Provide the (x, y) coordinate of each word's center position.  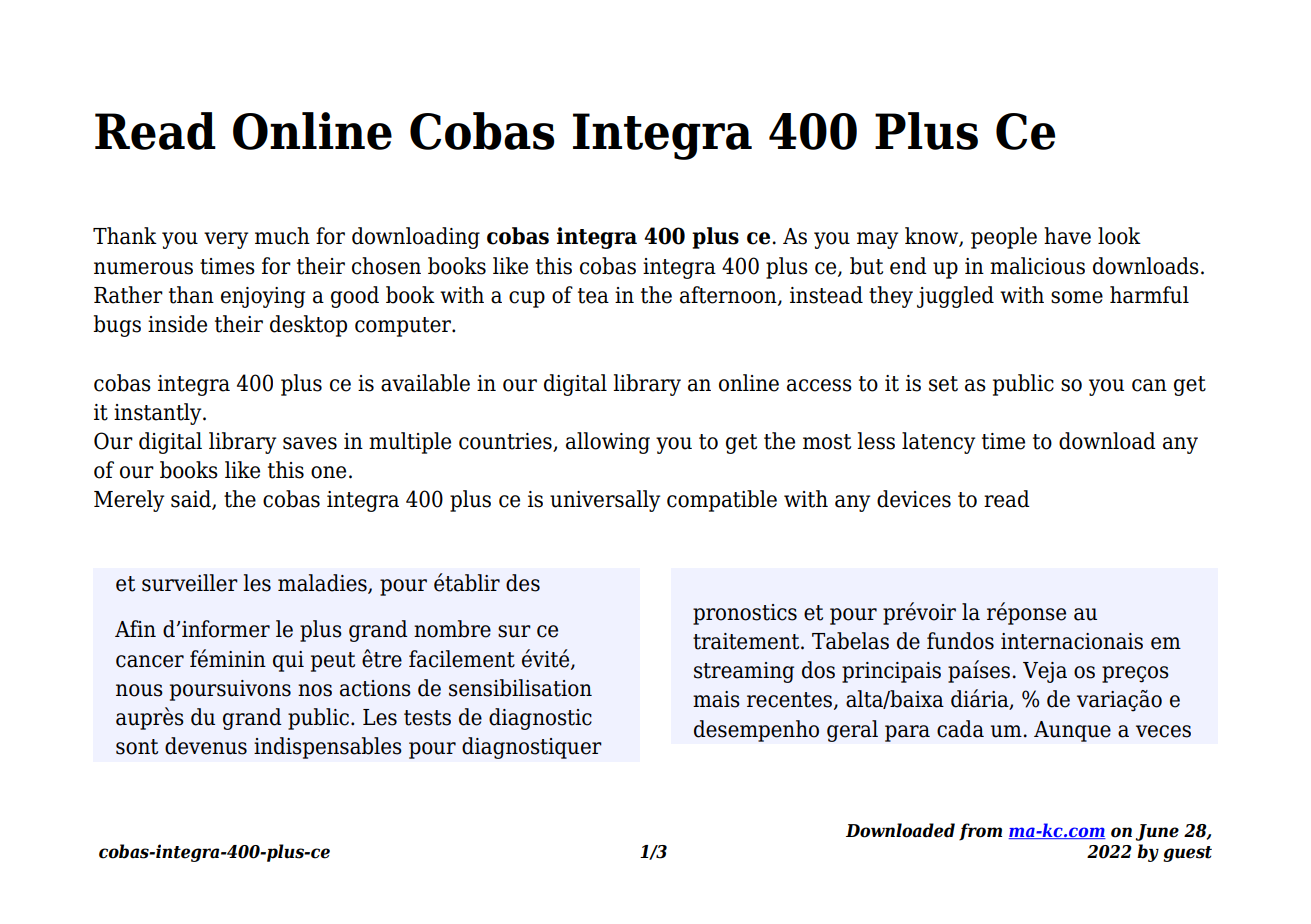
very (226, 240)
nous (139, 690)
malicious (1037, 266)
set (943, 384)
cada (960, 729)
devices (914, 499)
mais (716, 699)
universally (605, 501)
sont (137, 747)
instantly (159, 414)
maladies (323, 583)
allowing (608, 443)
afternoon (729, 296)
